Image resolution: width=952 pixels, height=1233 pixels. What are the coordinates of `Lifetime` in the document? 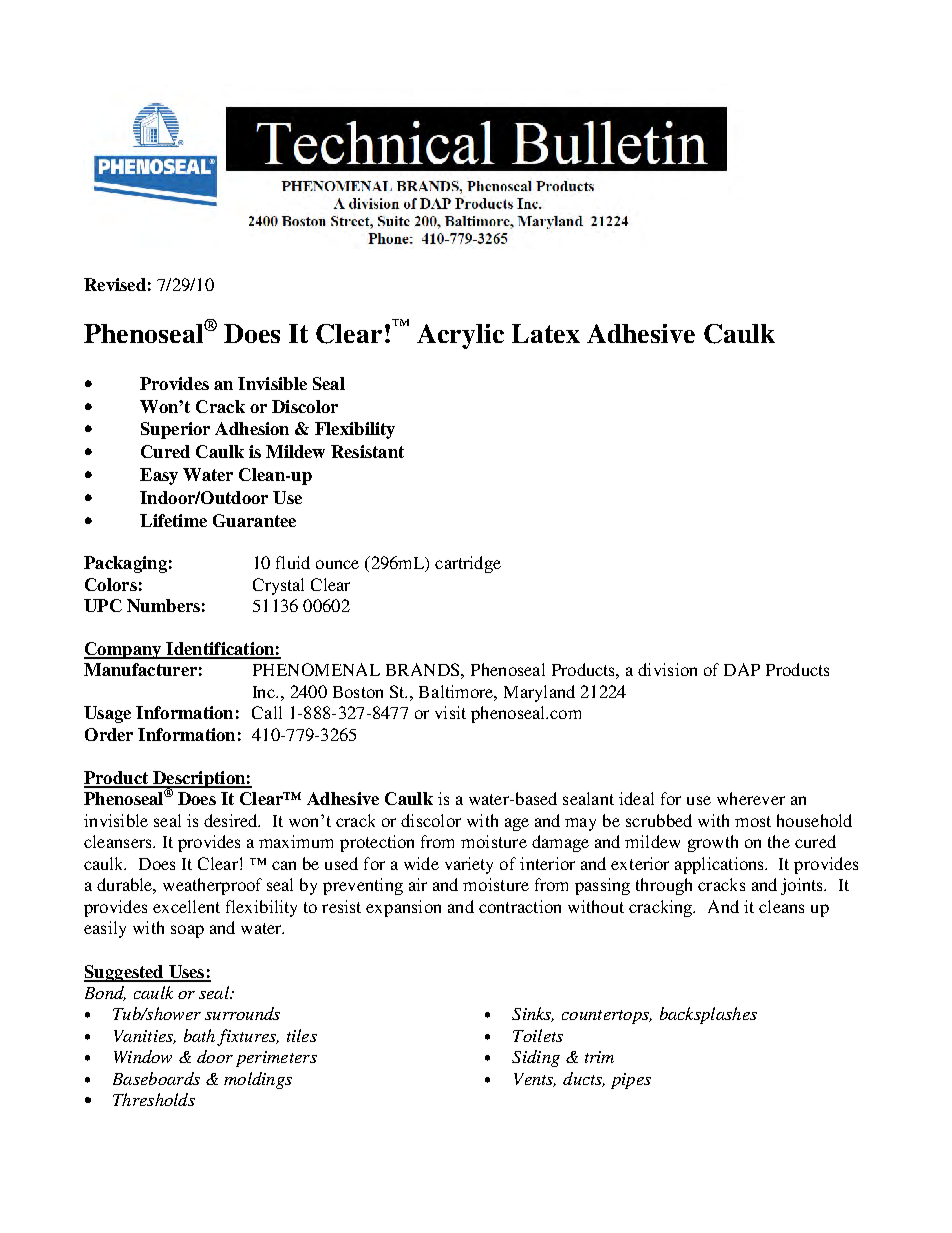 It's located at (173, 520).
